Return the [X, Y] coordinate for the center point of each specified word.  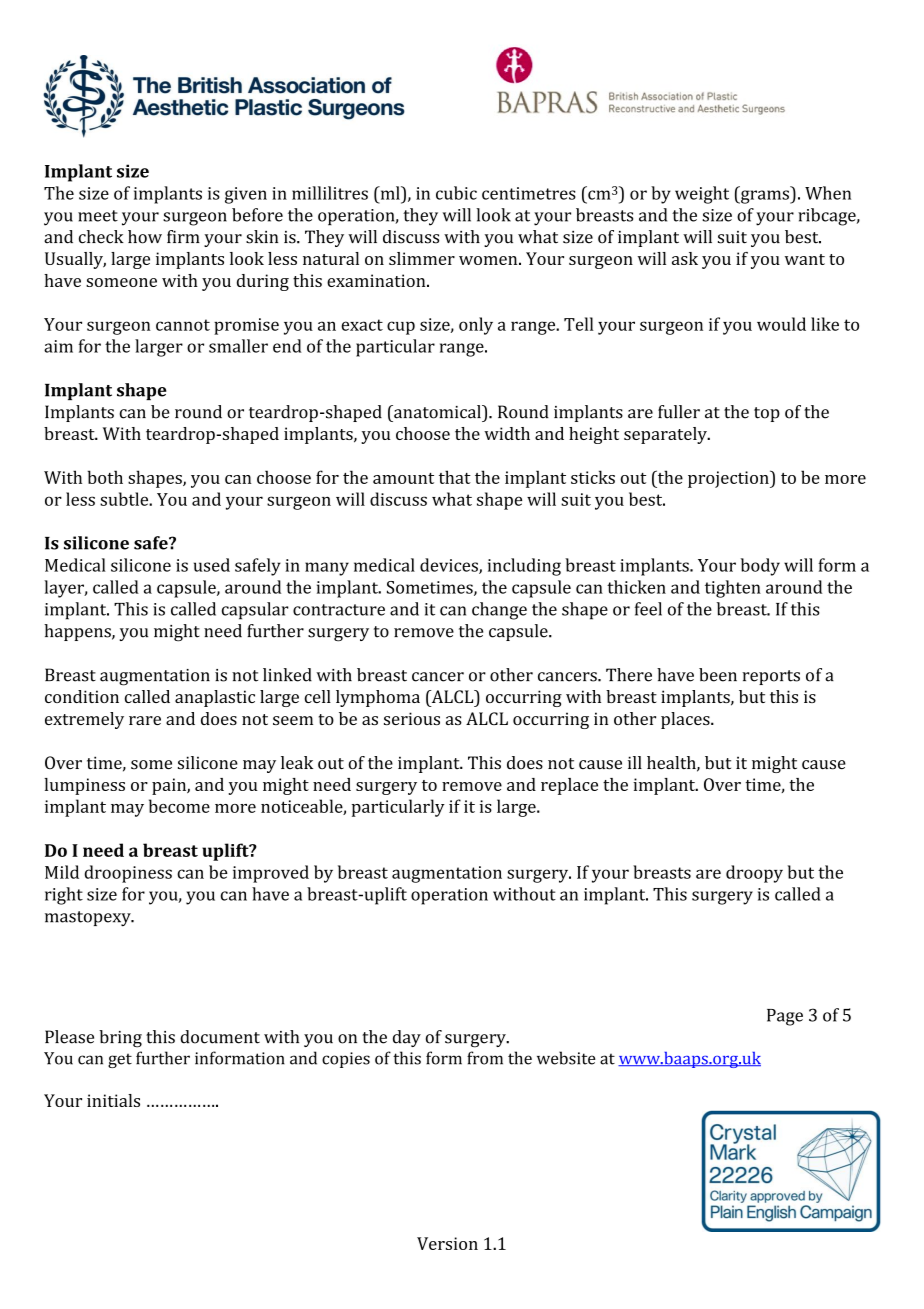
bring [120, 1039]
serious [412, 718]
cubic [456, 193]
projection [729, 479]
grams [765, 197]
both [105, 477]
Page [785, 1017]
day [407, 1038]
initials [113, 1100]
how [145, 237]
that [455, 477]
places [686, 720]
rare [145, 720]
